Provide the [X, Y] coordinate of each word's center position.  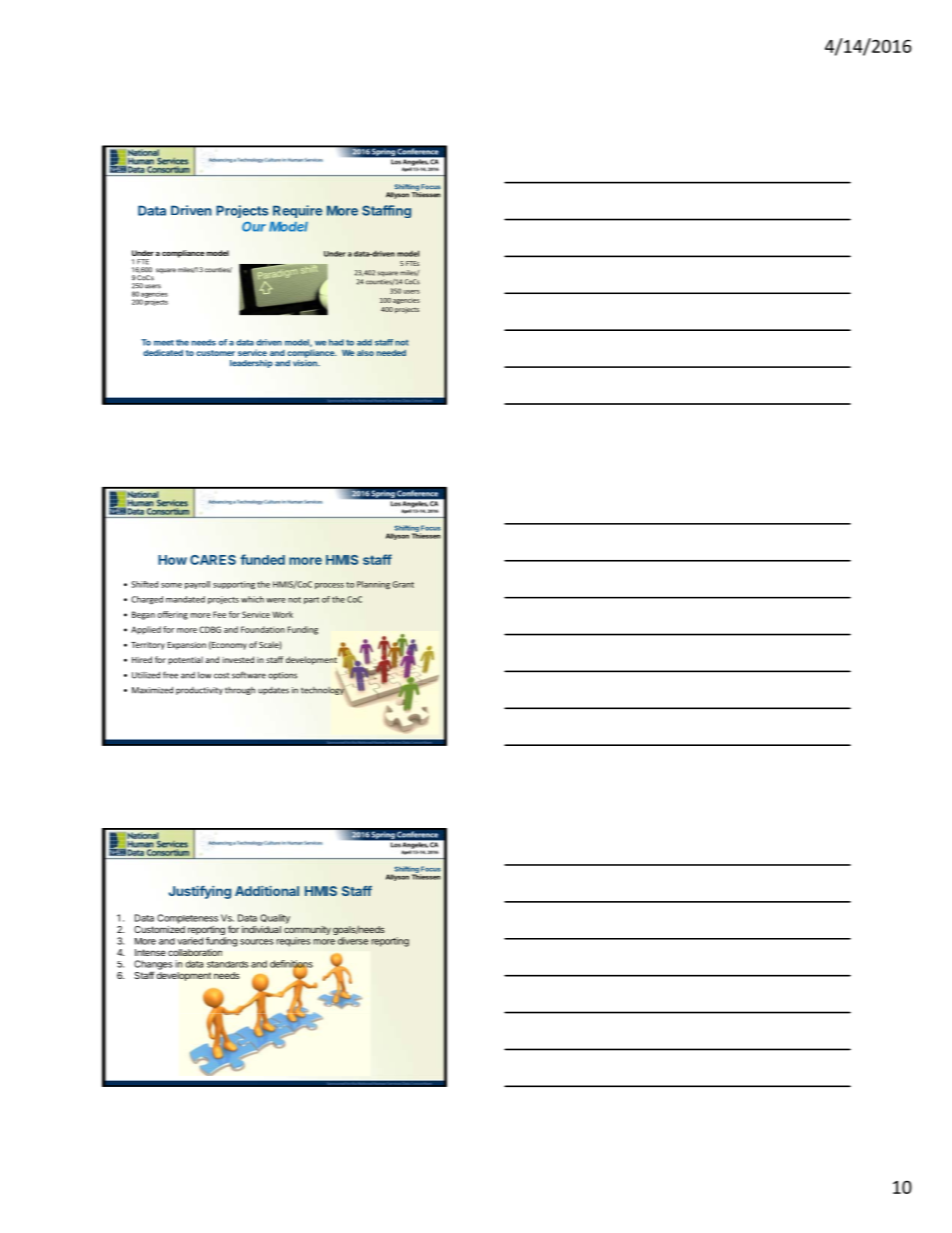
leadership [251, 364]
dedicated [163, 352]
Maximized [152, 690]
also [365, 353]
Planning [373, 585]
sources [257, 942]
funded [262, 559]
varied [190, 941]
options [282, 676]
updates [273, 691]
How [172, 560]
